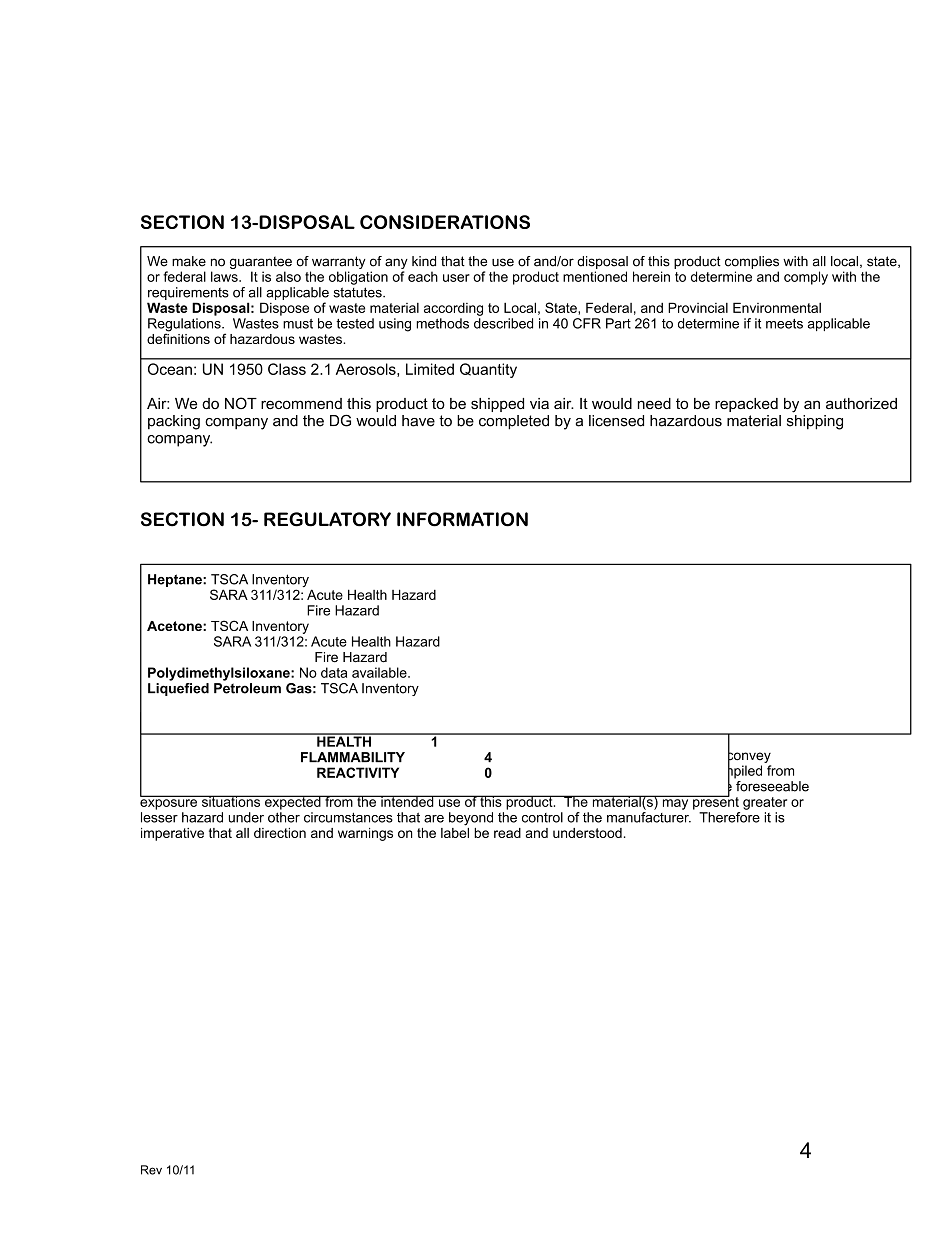 The height and width of the screenshot is (1233, 952). Describe the element at coordinates (261, 264) in the screenshot. I see `guarantee` at that location.
